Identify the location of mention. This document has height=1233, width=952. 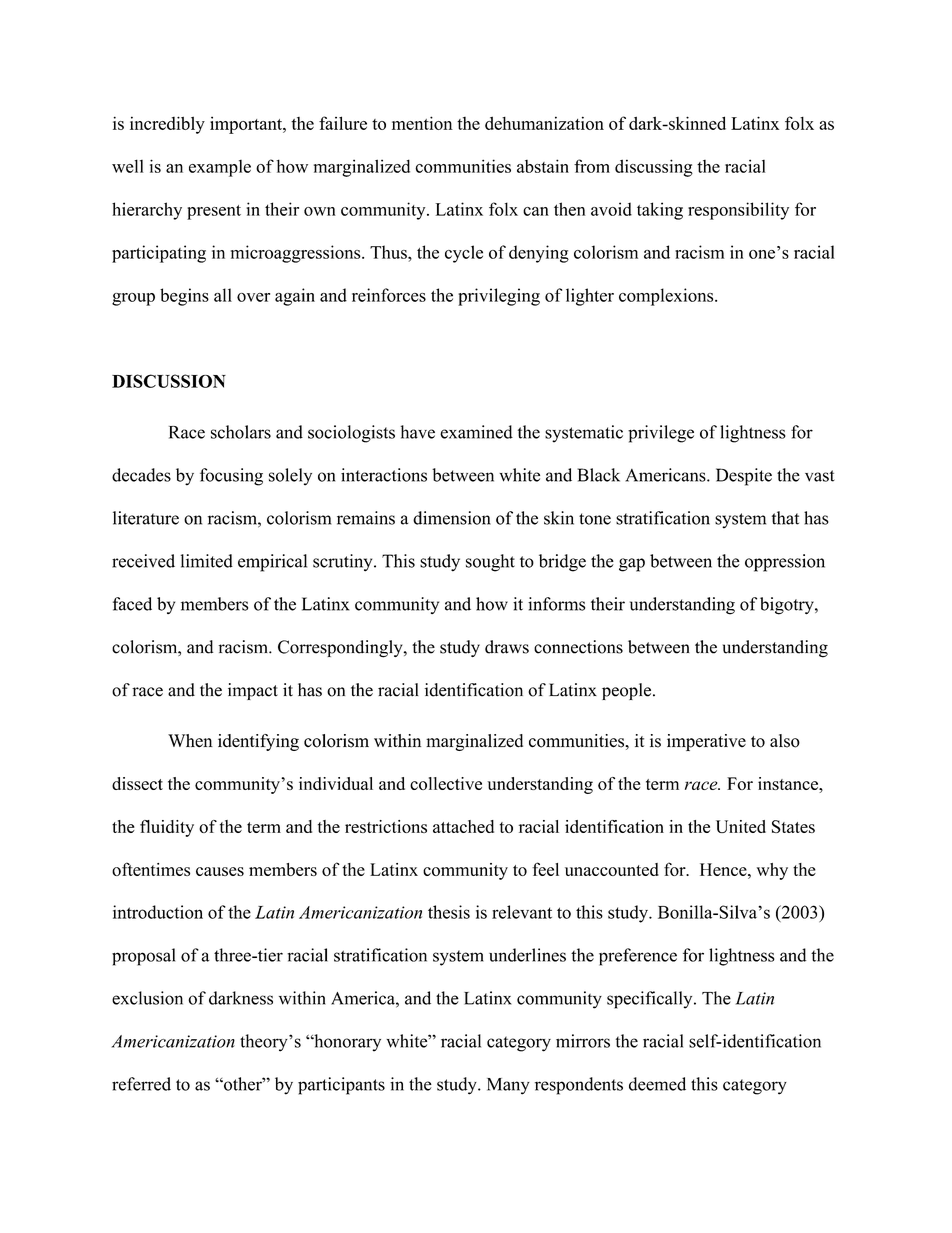
(422, 123).
